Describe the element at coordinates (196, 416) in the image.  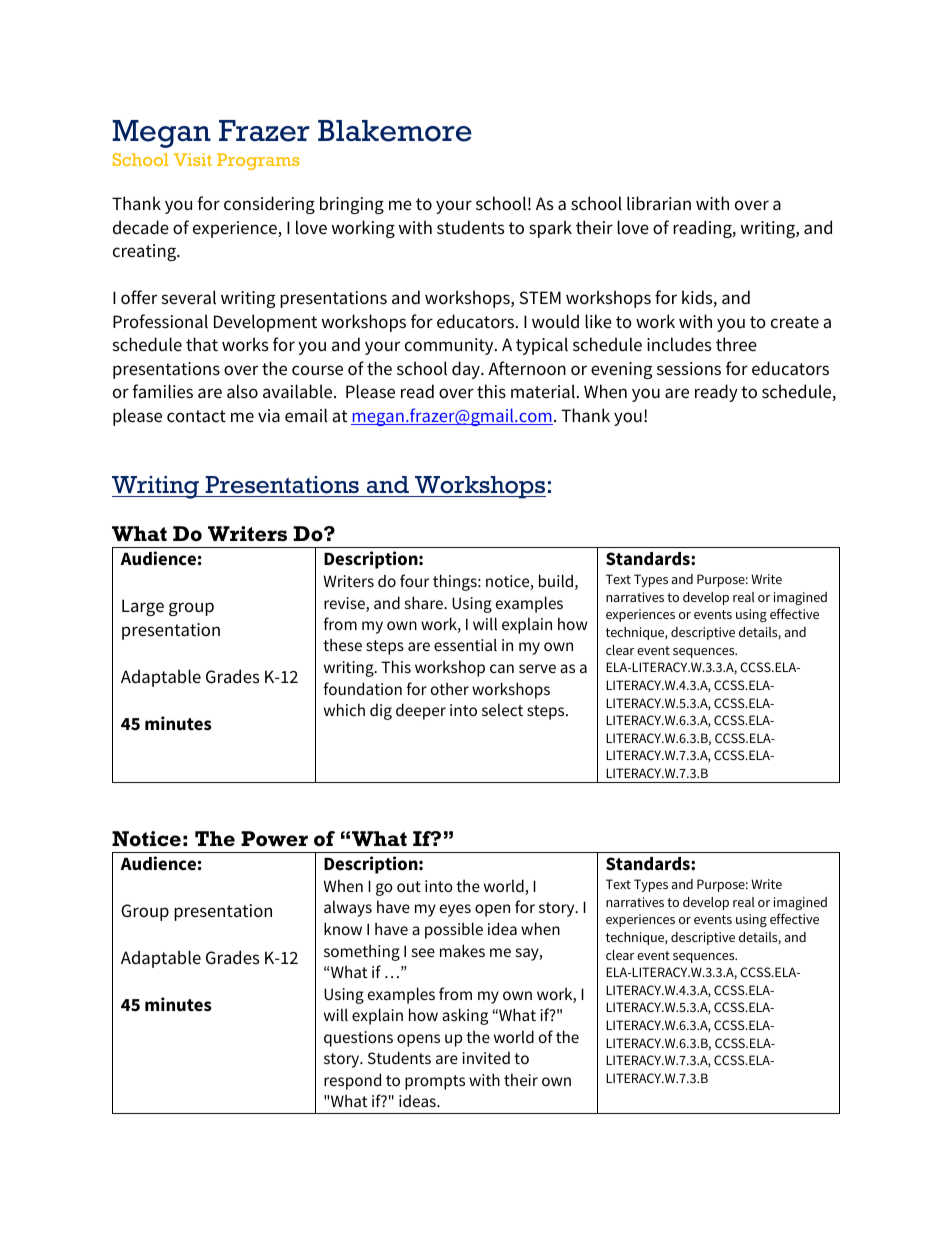
I see `contact` at that location.
